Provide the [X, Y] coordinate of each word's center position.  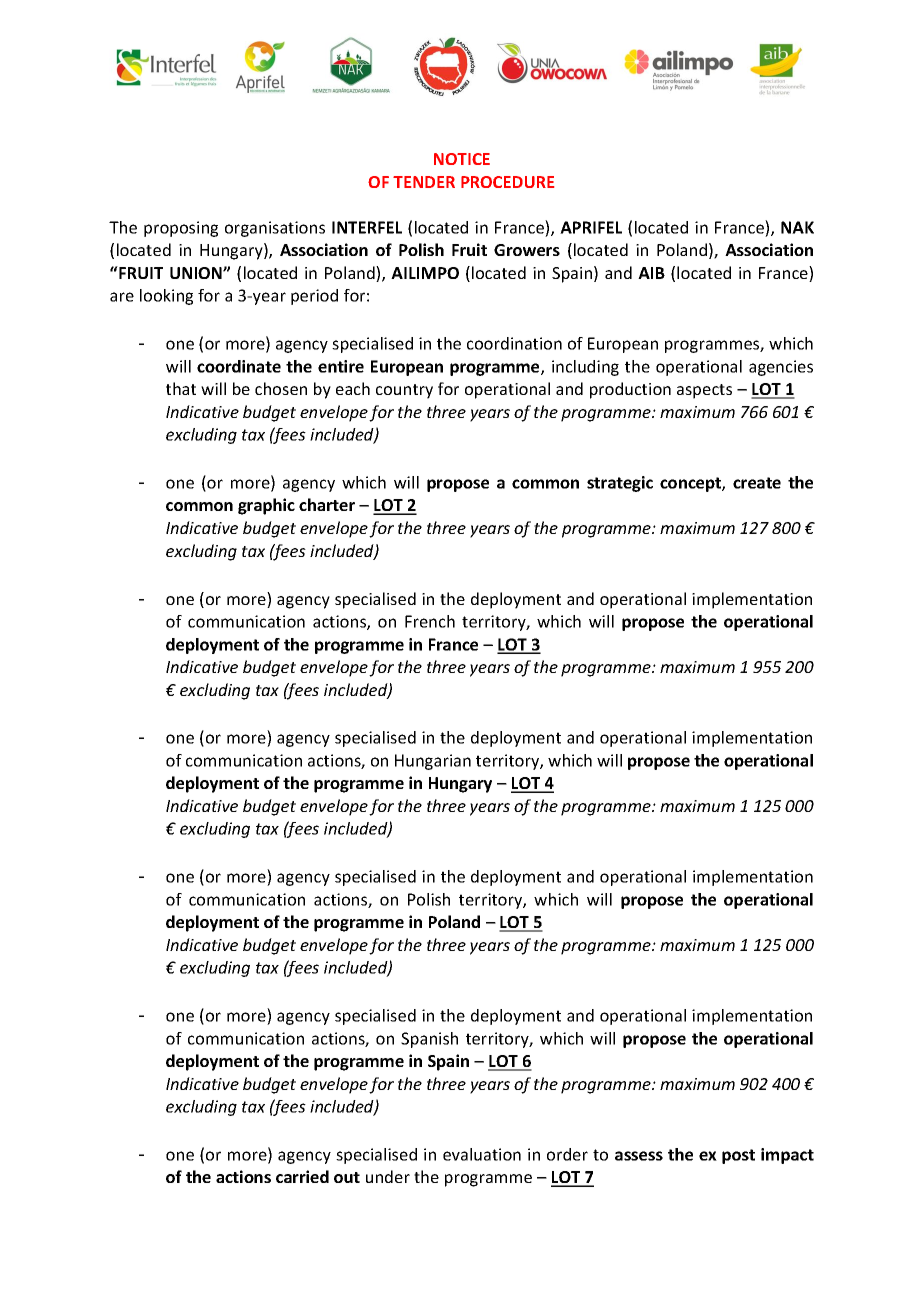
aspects [704, 391]
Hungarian [433, 762]
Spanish [429, 1040]
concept [691, 484]
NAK [797, 227]
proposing [181, 229]
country [404, 391]
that [181, 388]
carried [302, 1176]
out [347, 1177]
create [757, 483]
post [738, 1156]
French [430, 621]
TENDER [424, 182]
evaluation [482, 1154]
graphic [266, 506]
